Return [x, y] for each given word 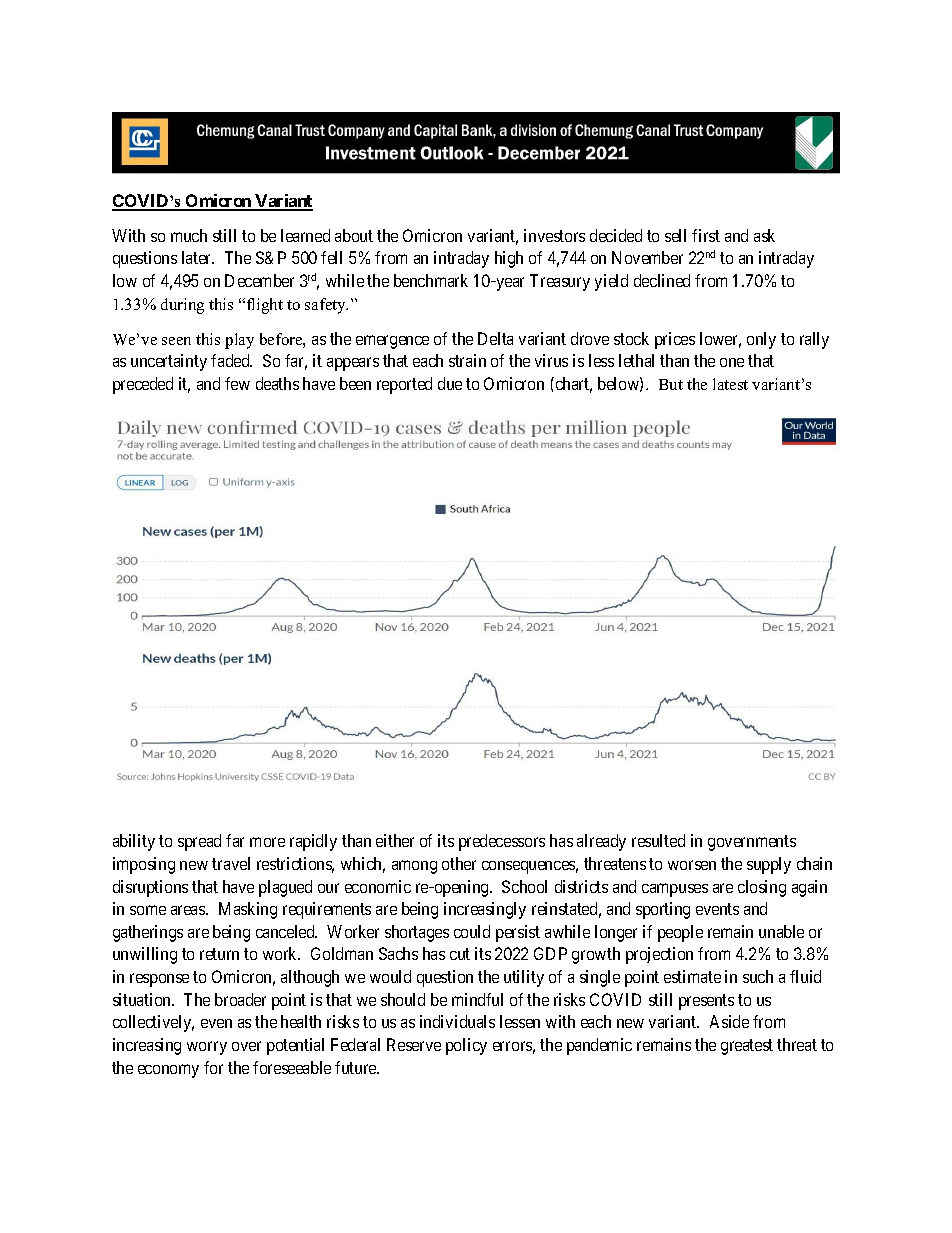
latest [730, 384]
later [198, 257]
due [450, 383]
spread [199, 842]
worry [207, 1048]
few [237, 383]
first [706, 235]
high [509, 259]
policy [466, 1046]
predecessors [502, 842]
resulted [658, 840]
